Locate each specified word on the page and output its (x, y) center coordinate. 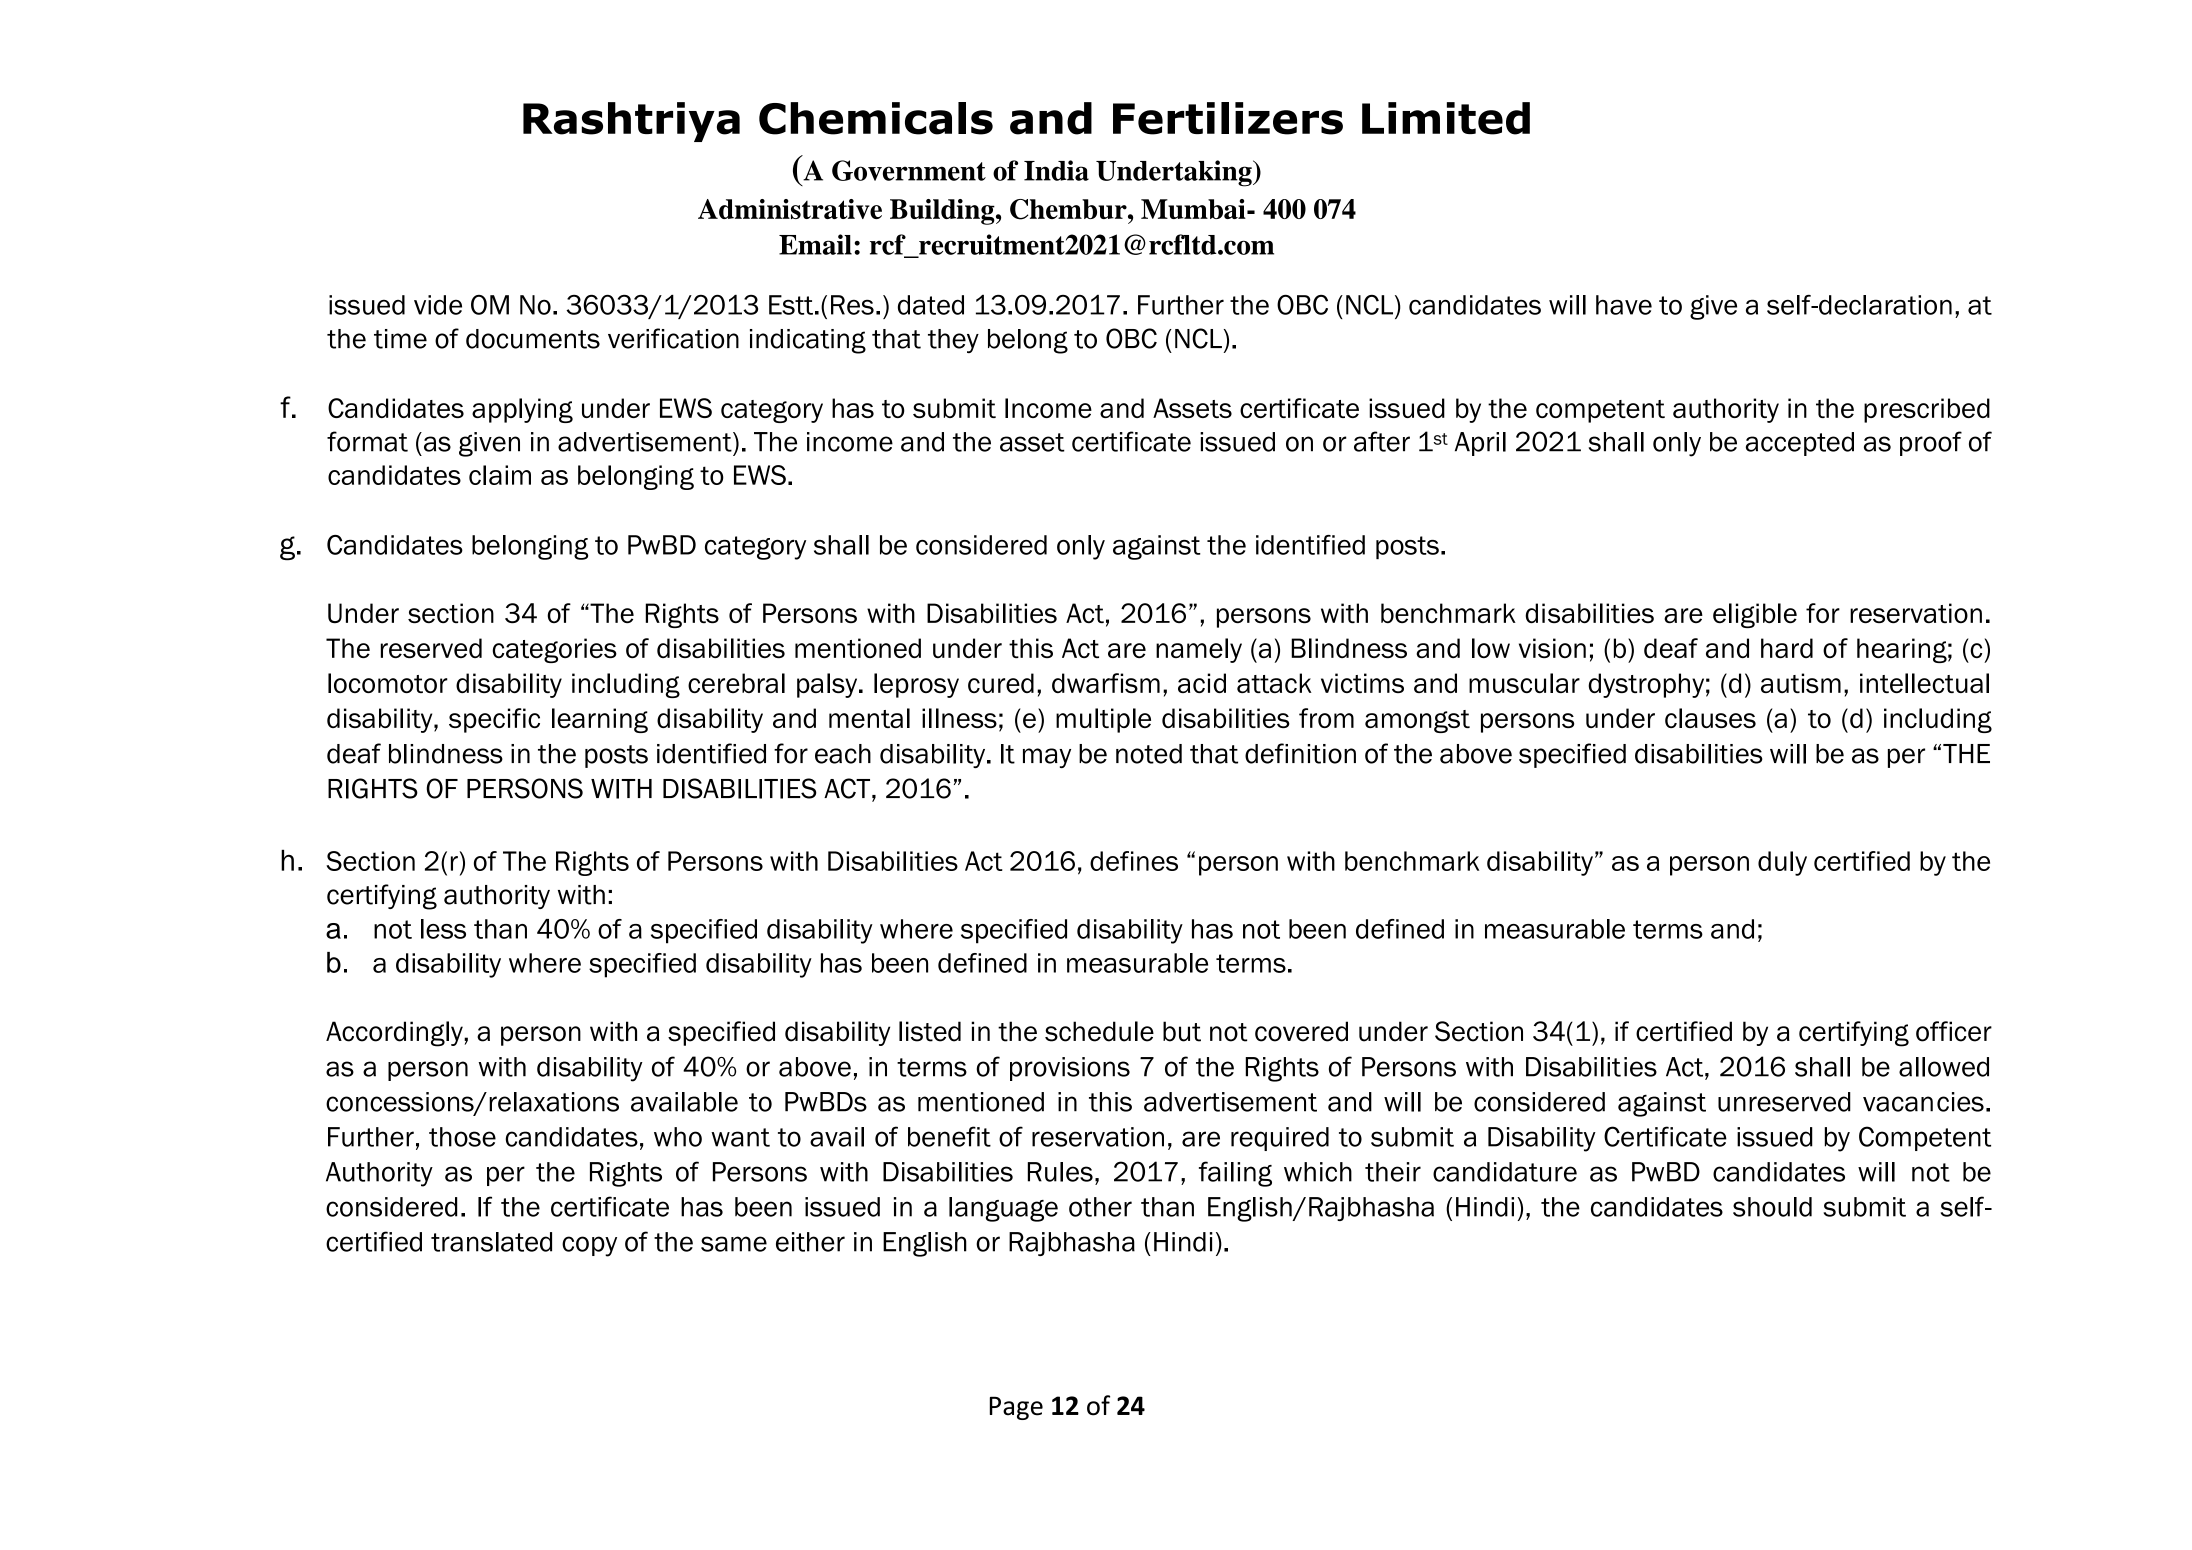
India (1056, 170)
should (1772, 1207)
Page (1016, 1408)
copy (589, 1246)
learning (600, 720)
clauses (1710, 718)
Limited (1446, 118)
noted (1149, 754)
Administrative (790, 209)
